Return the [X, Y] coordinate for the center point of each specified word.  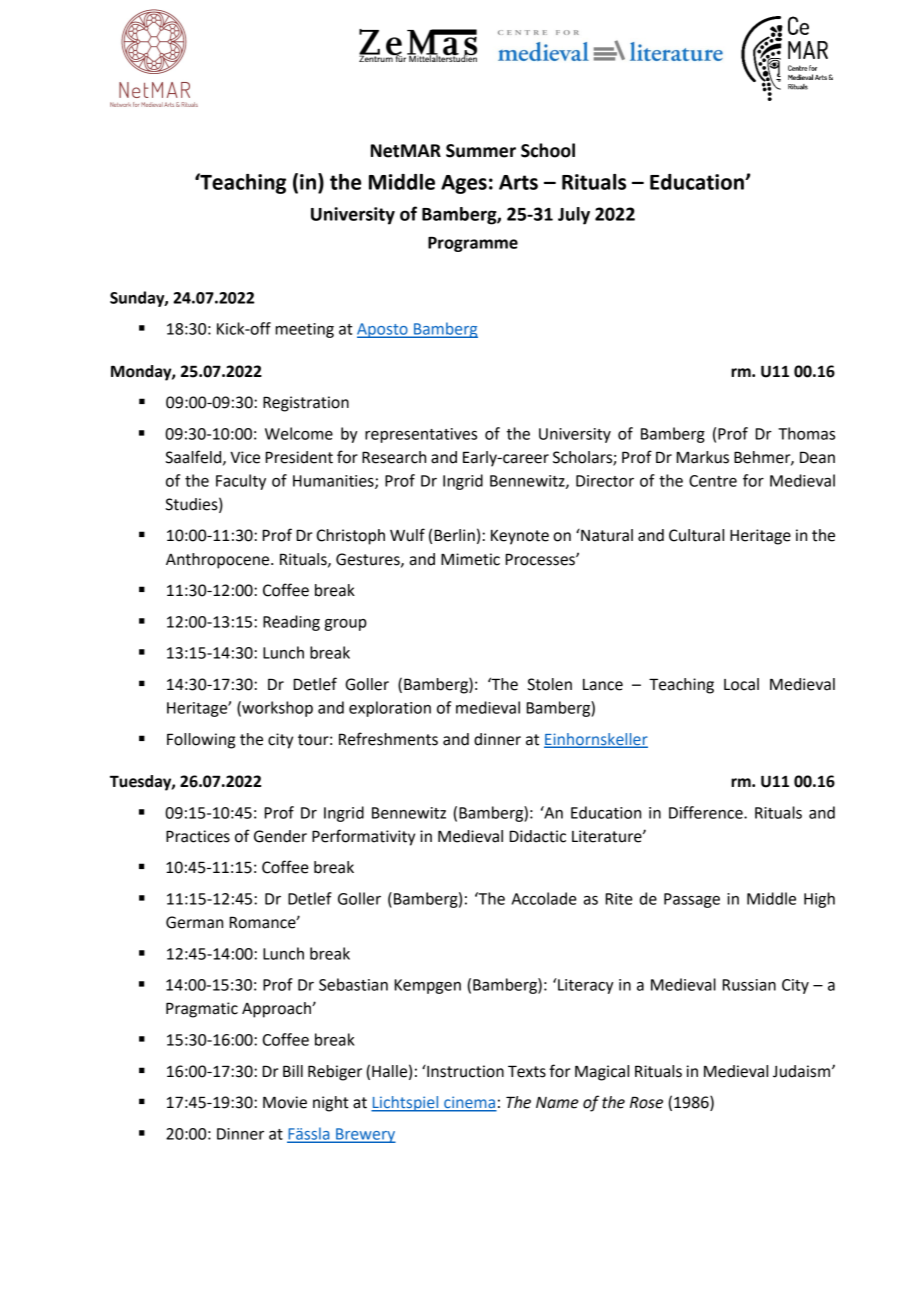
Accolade [544, 898]
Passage [692, 900]
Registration [306, 404]
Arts [518, 182]
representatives [421, 435]
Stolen [549, 684]
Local [741, 684]
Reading [291, 623]
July [574, 216]
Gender [280, 836]
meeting [305, 330]
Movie [285, 1102]
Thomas [806, 433]
